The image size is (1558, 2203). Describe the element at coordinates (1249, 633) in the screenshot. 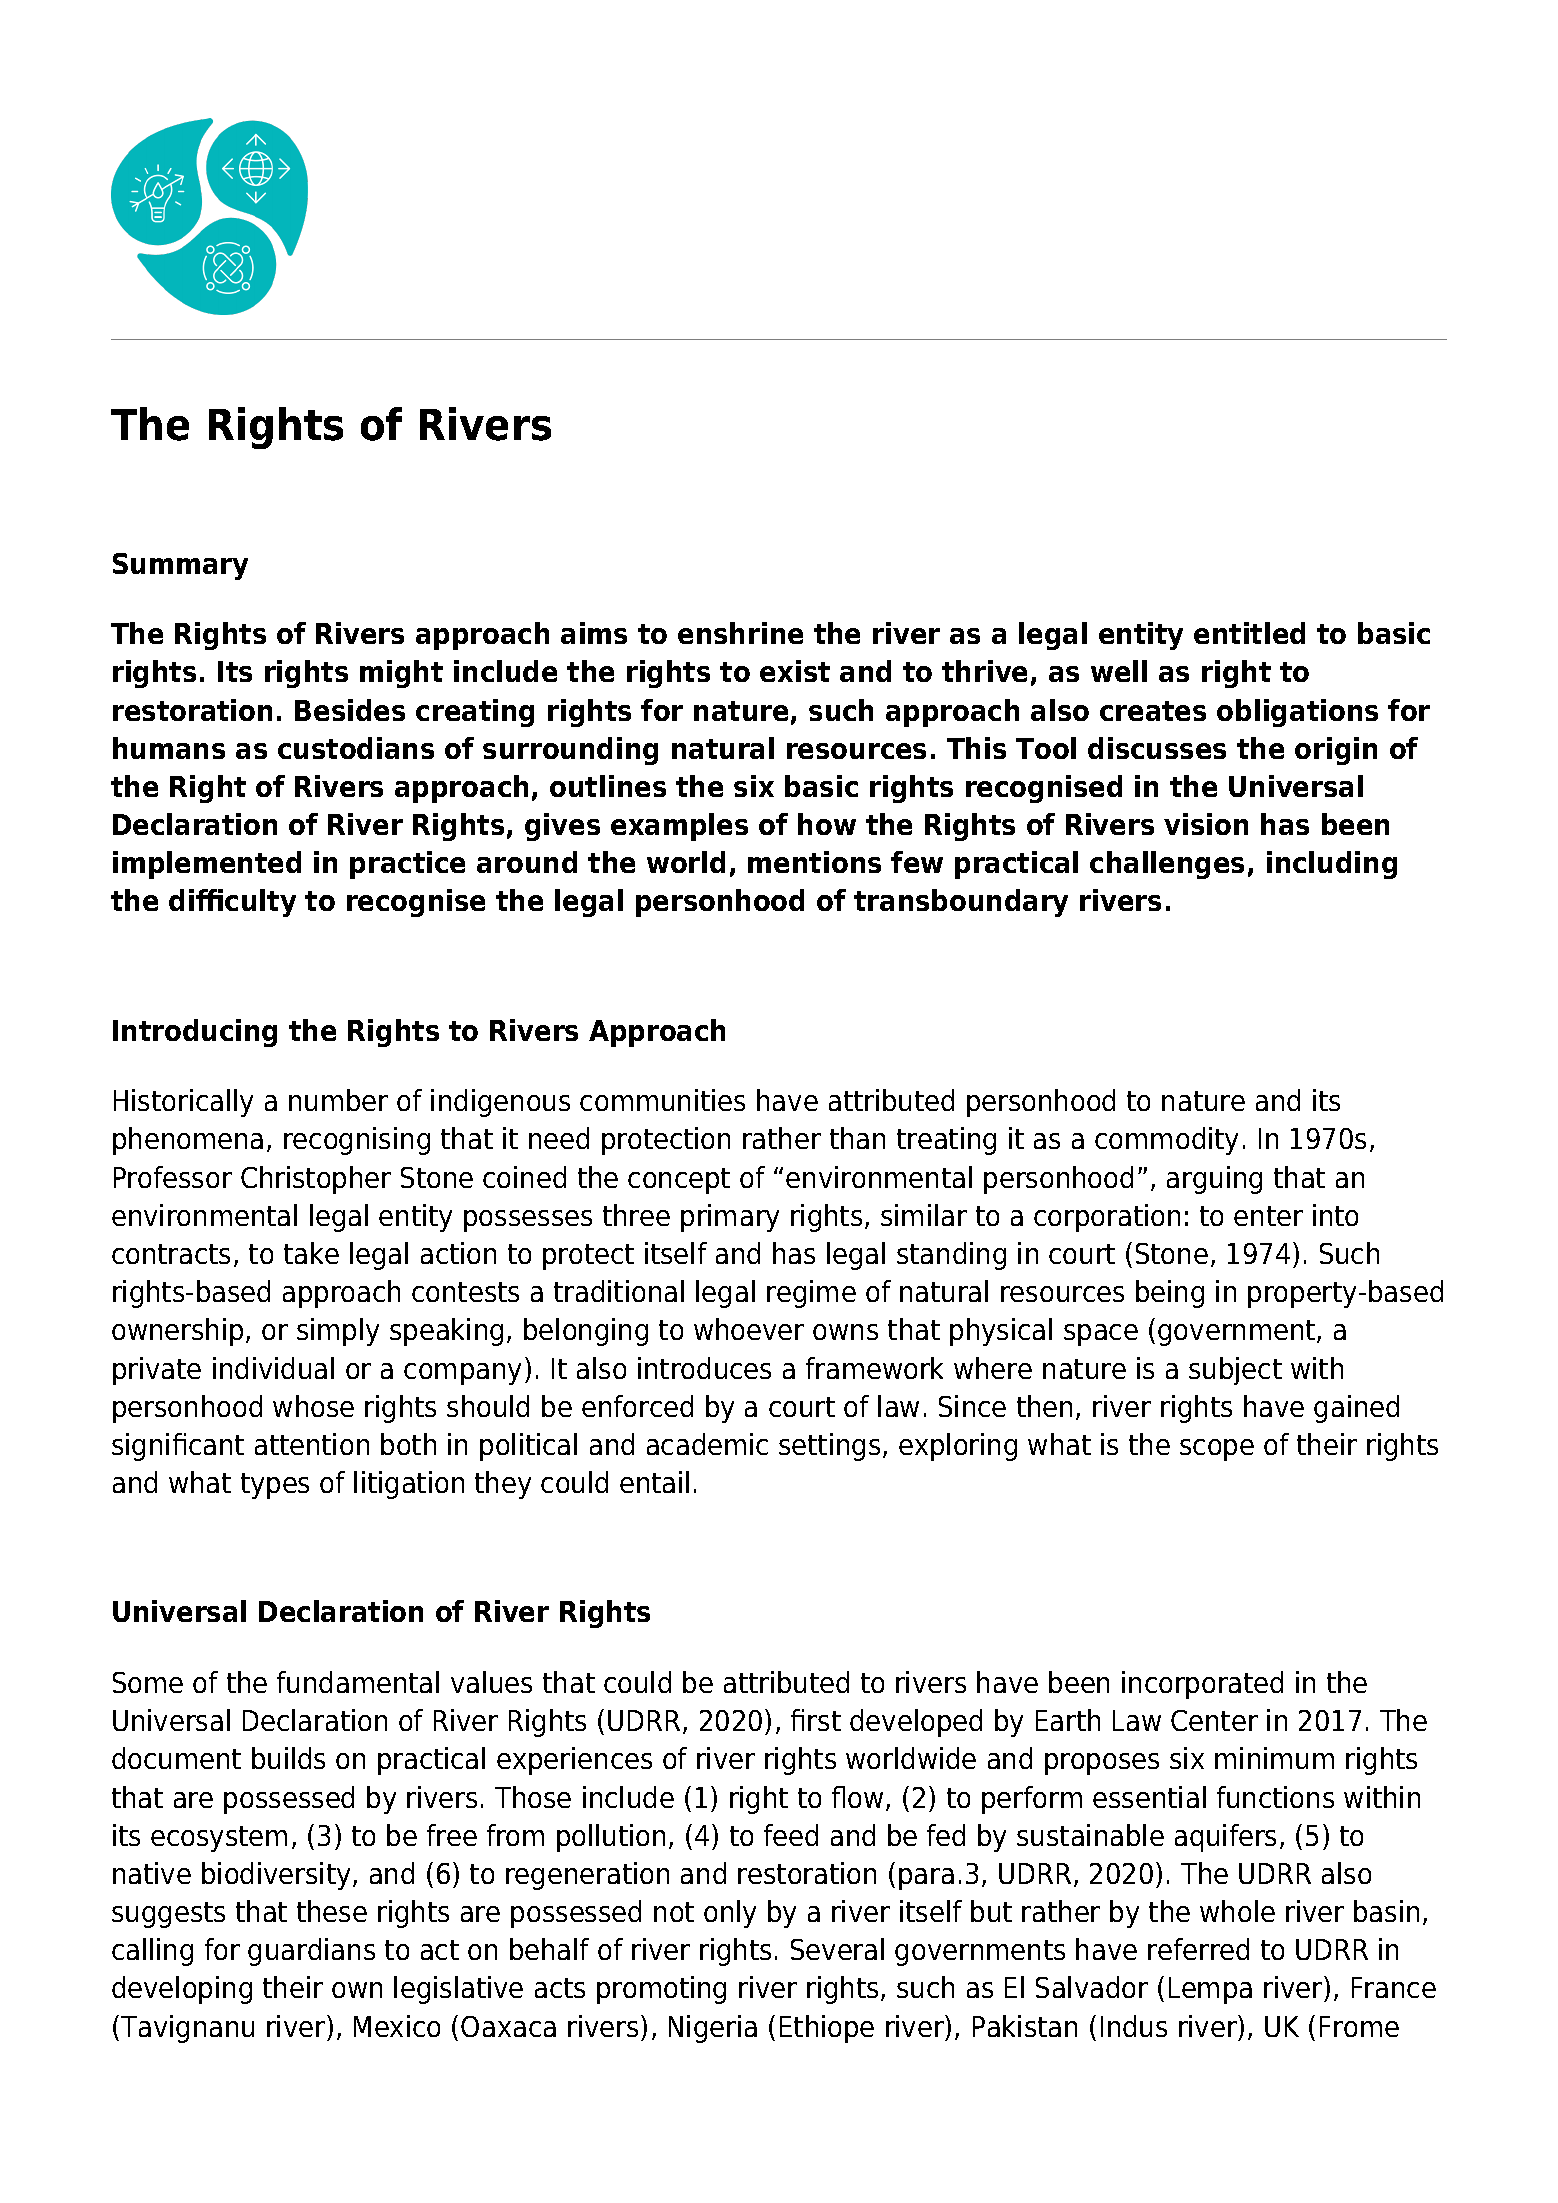

I see `entitled` at that location.
